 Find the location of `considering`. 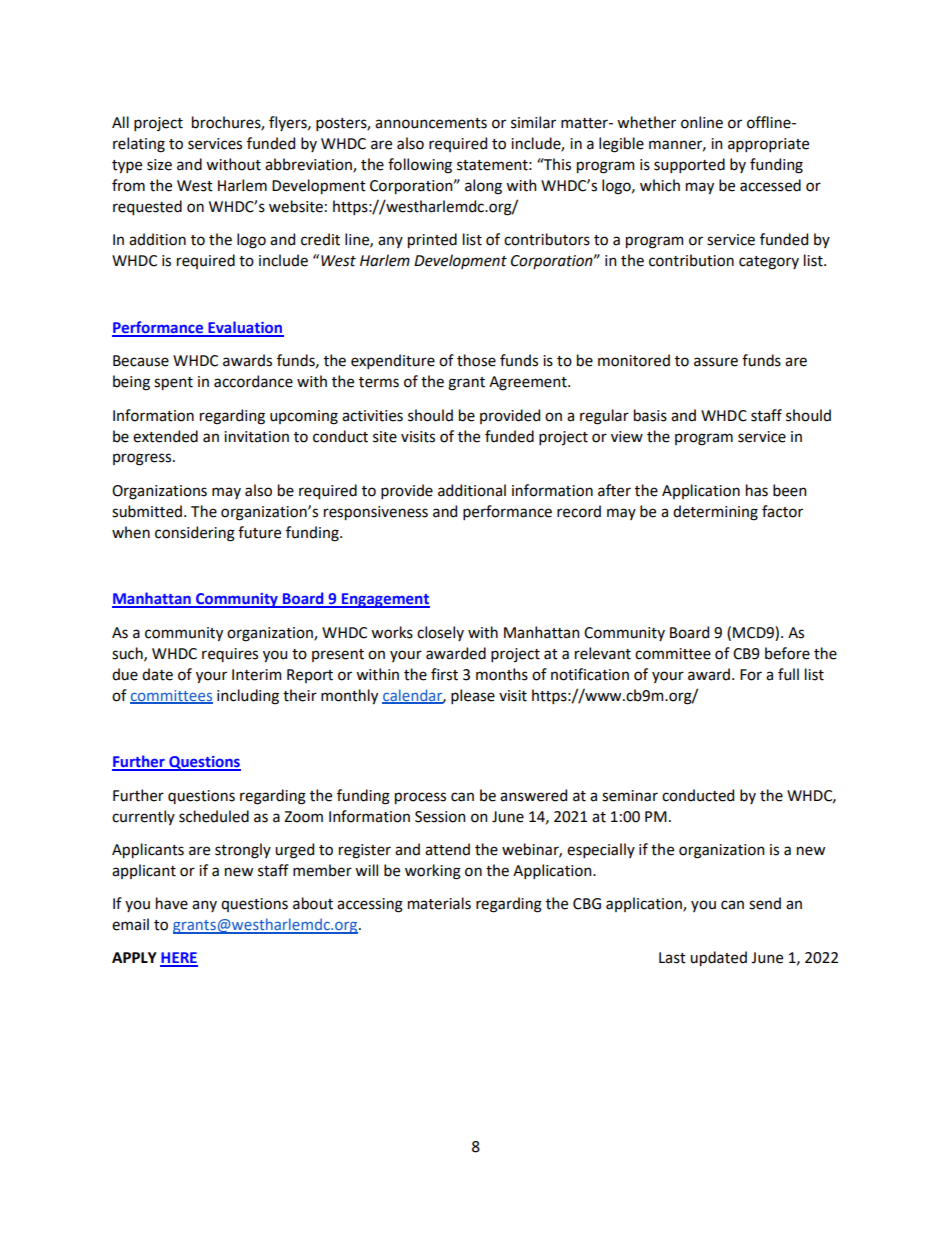

considering is located at coordinates (195, 534).
